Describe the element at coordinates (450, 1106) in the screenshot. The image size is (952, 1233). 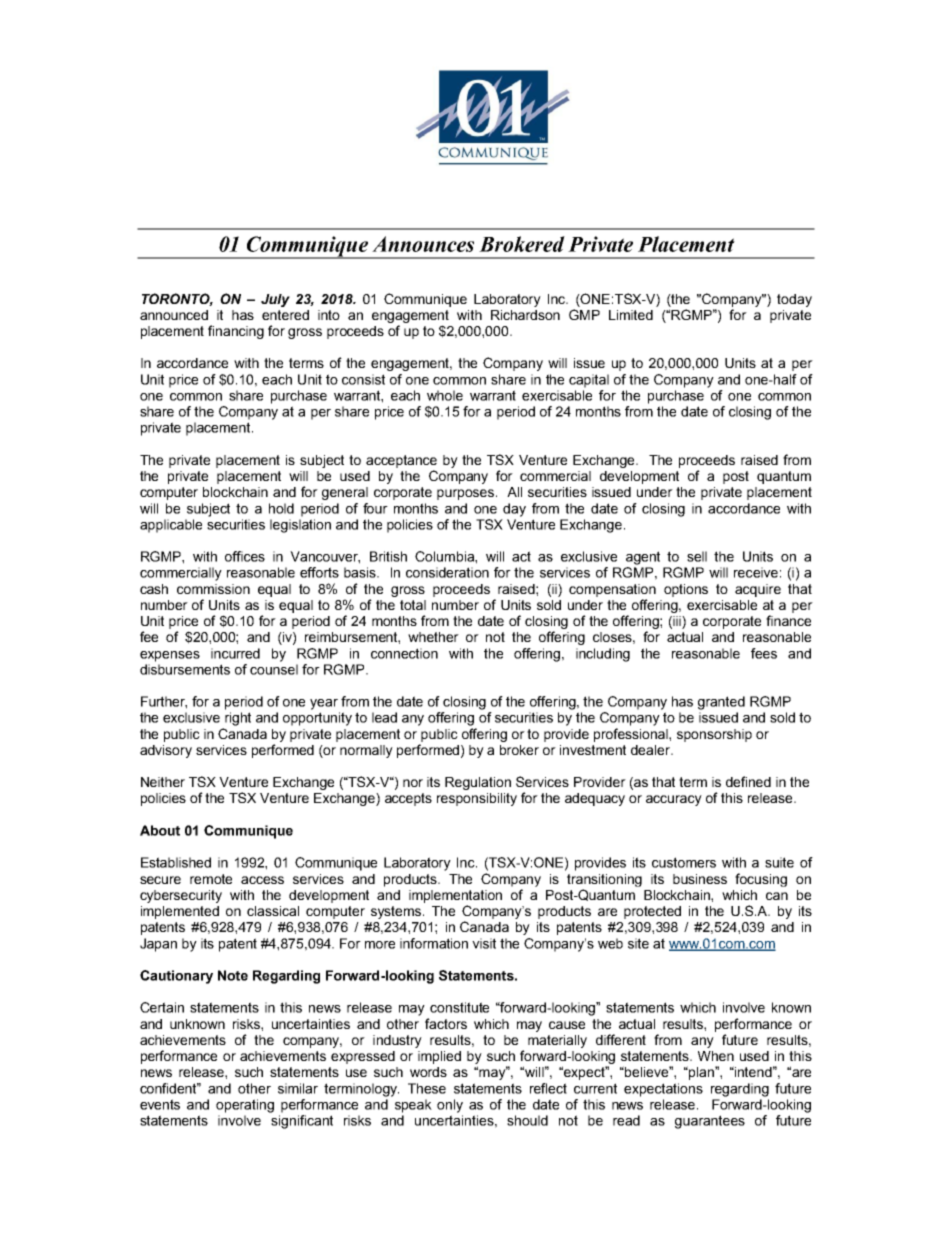
I see `only` at that location.
